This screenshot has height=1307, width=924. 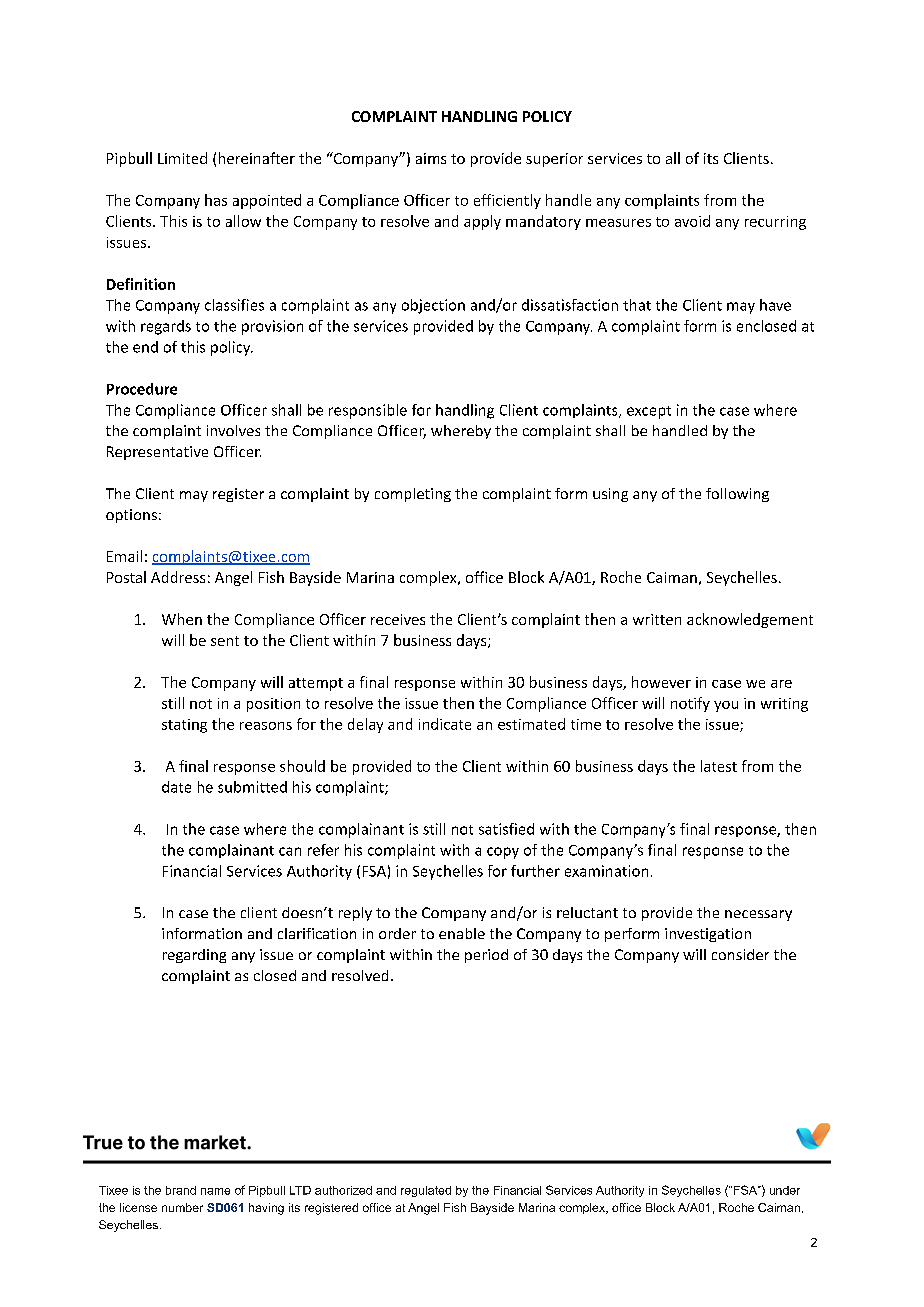 I want to click on necessary, so click(x=758, y=915).
